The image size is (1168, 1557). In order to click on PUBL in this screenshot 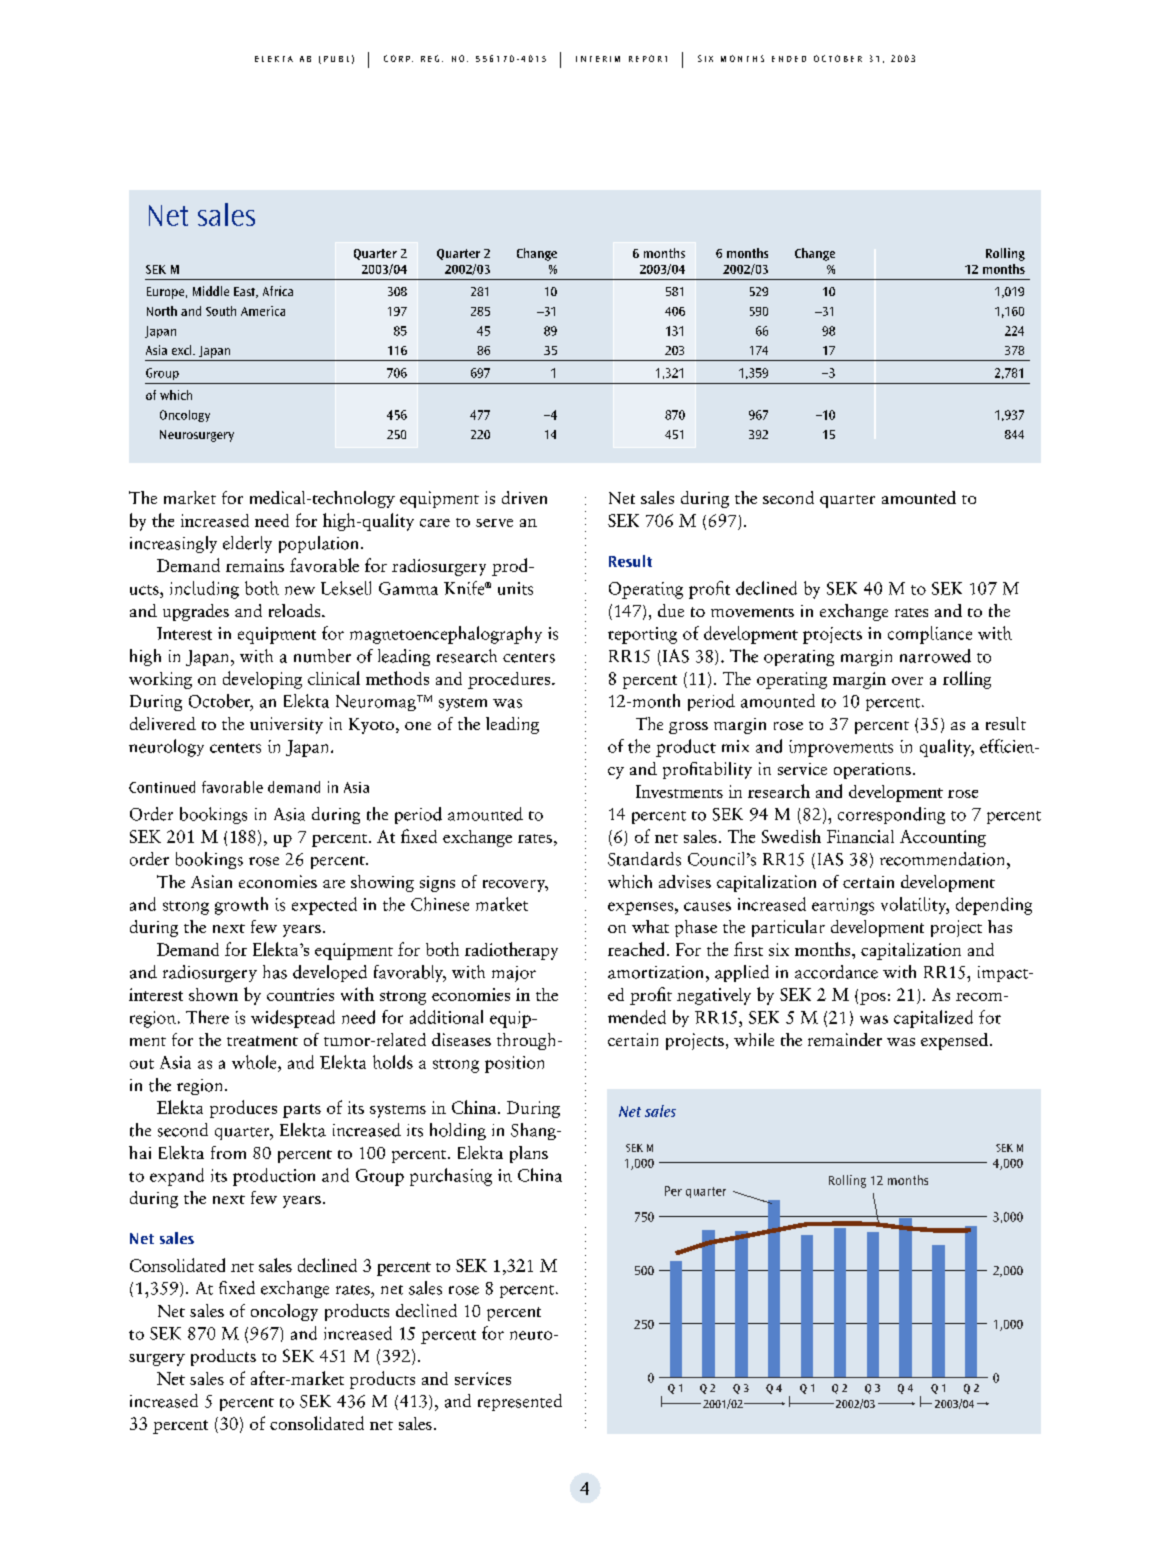, I will do `click(336, 59)`.
